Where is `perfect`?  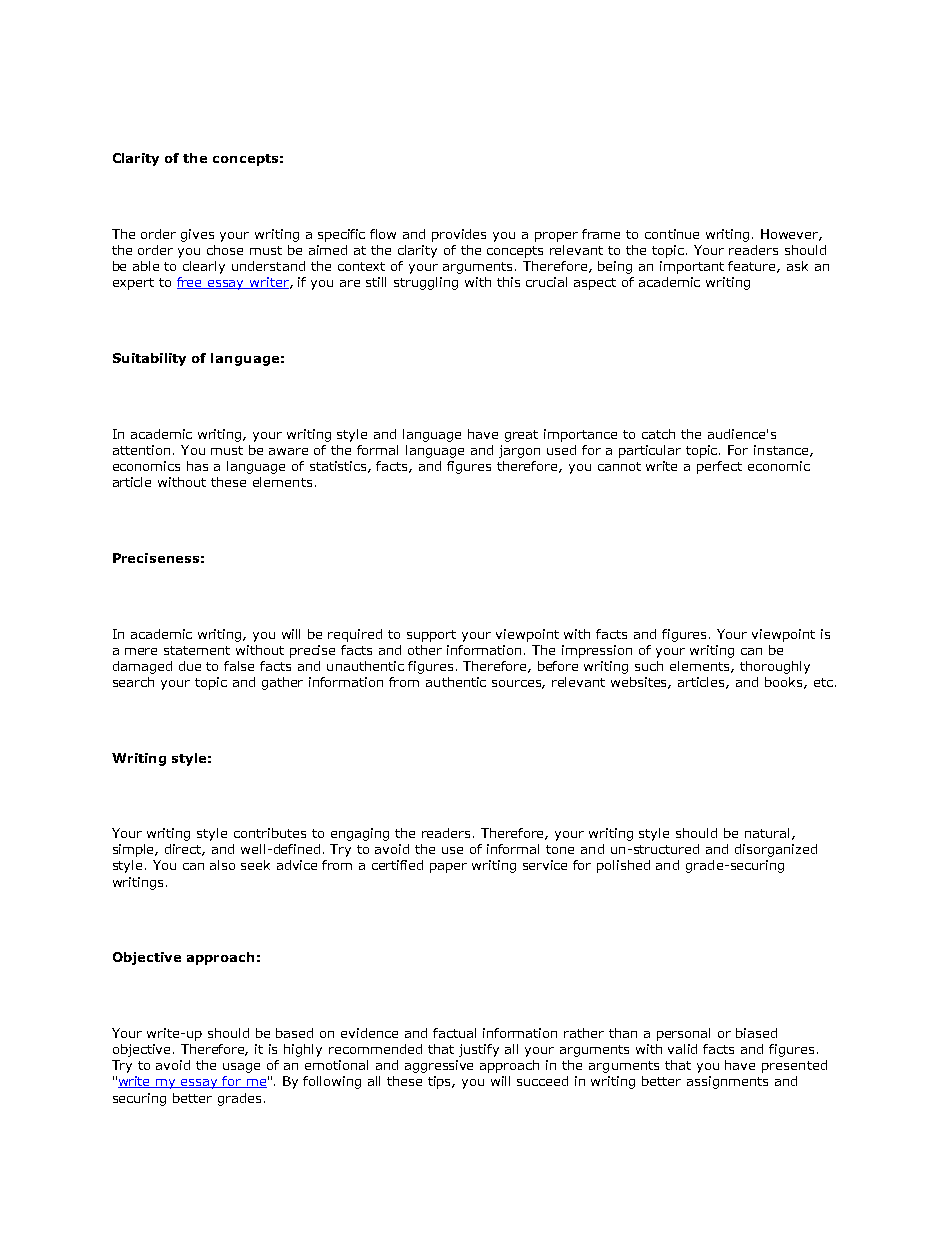
perfect is located at coordinates (719, 467).
